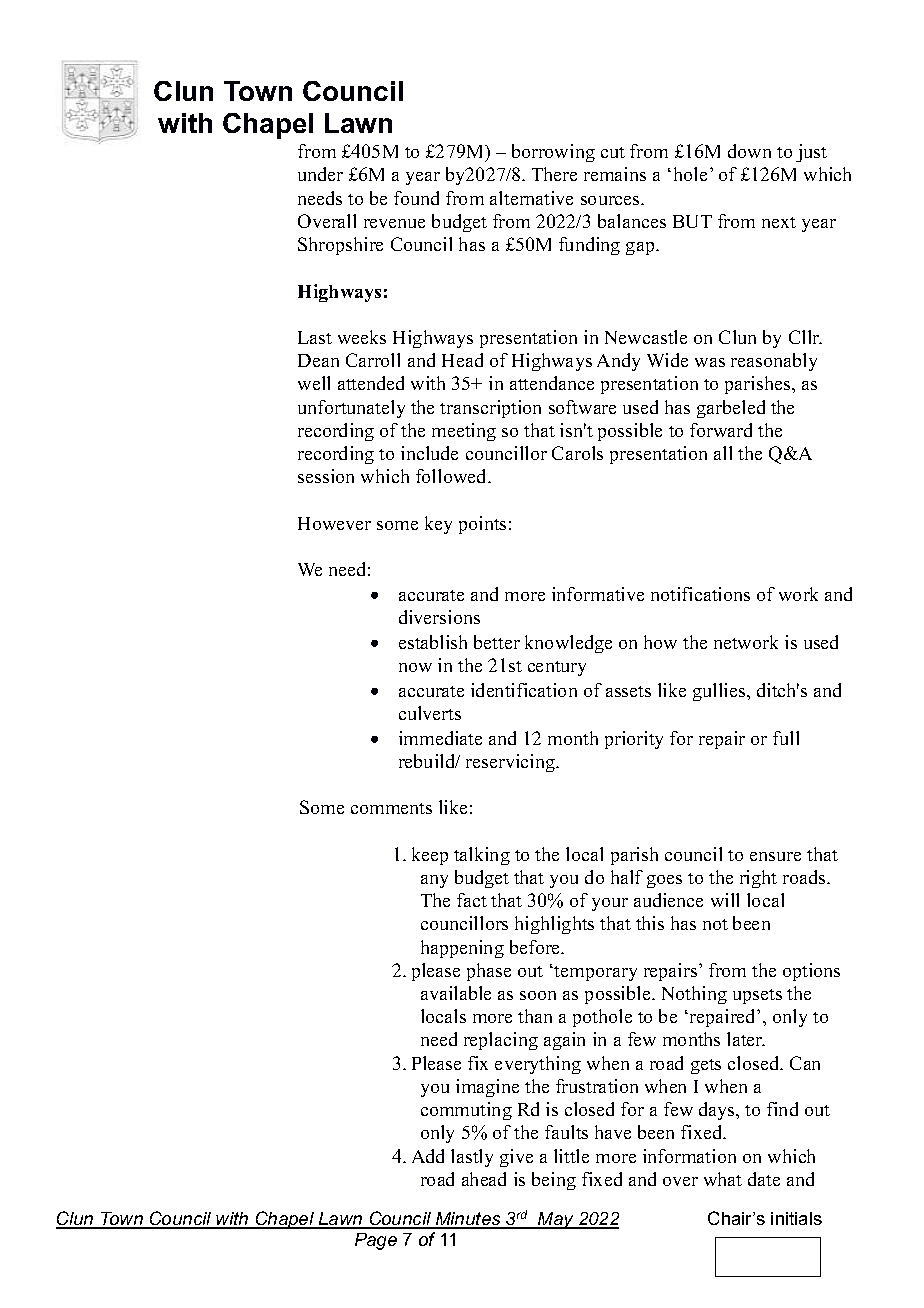  What do you see at coordinates (554, 174) in the document?
I see `There` at bounding box center [554, 174].
